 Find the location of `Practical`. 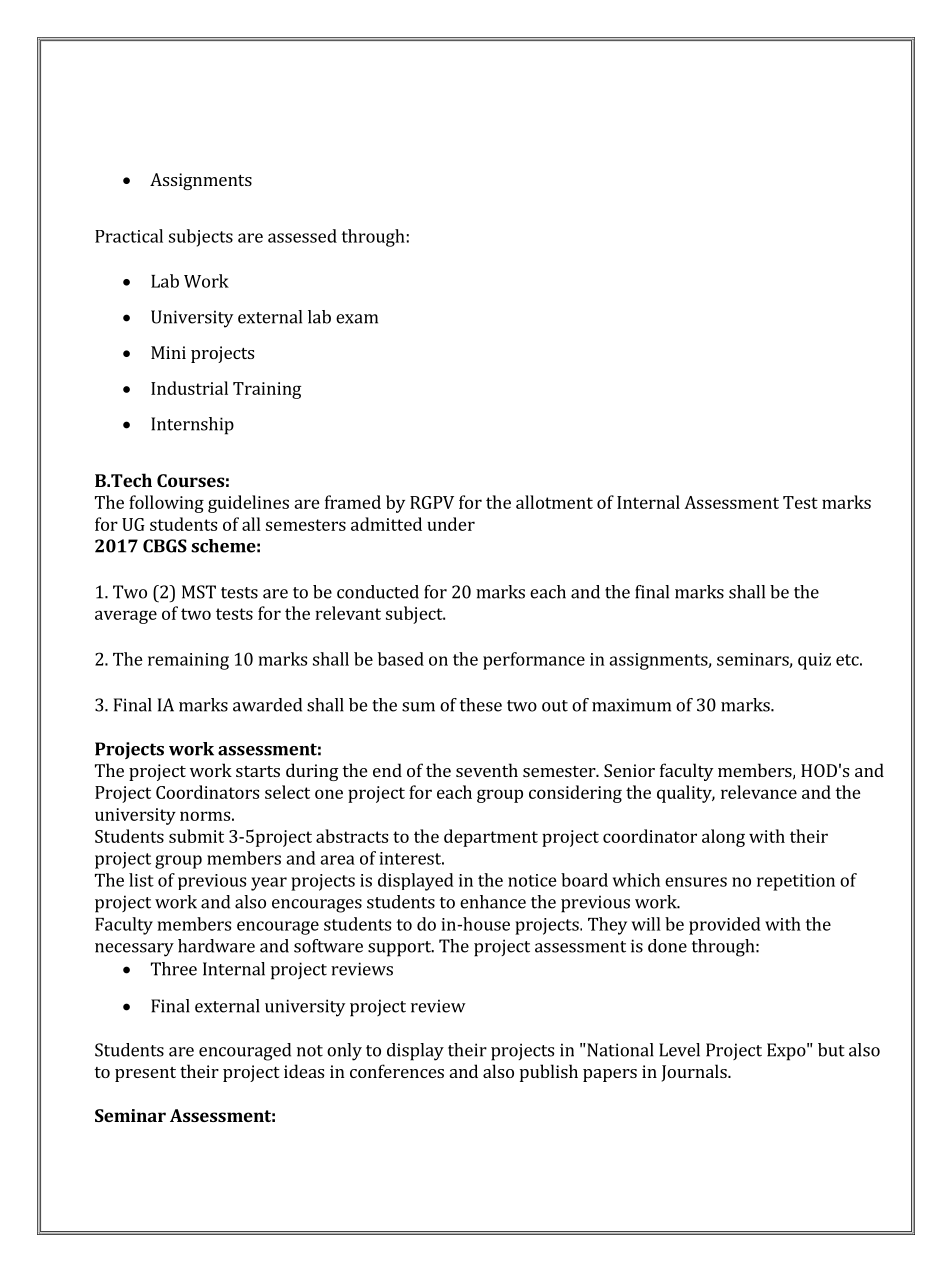

Practical is located at coordinates (129, 236).
